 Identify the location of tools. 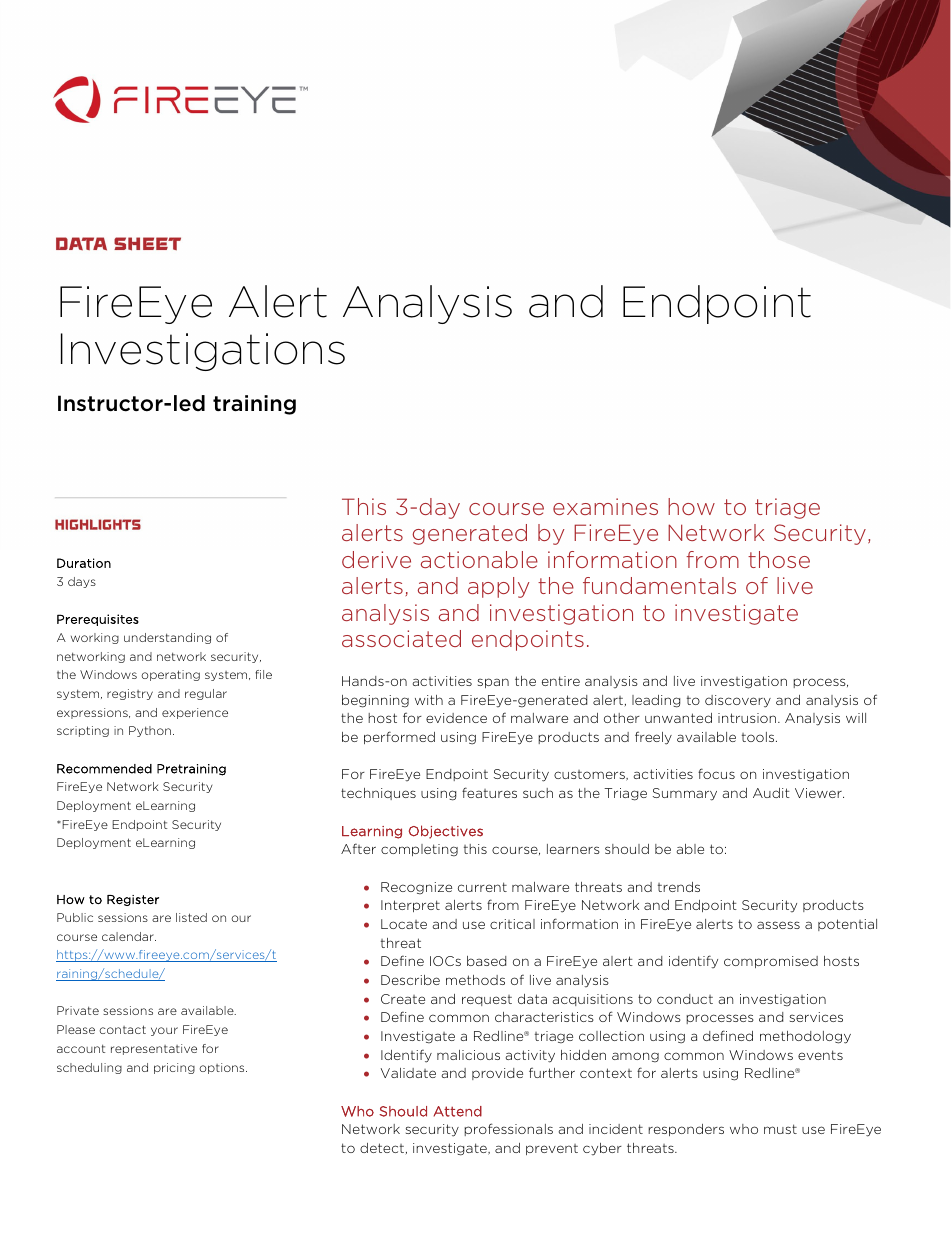
(759, 737).
